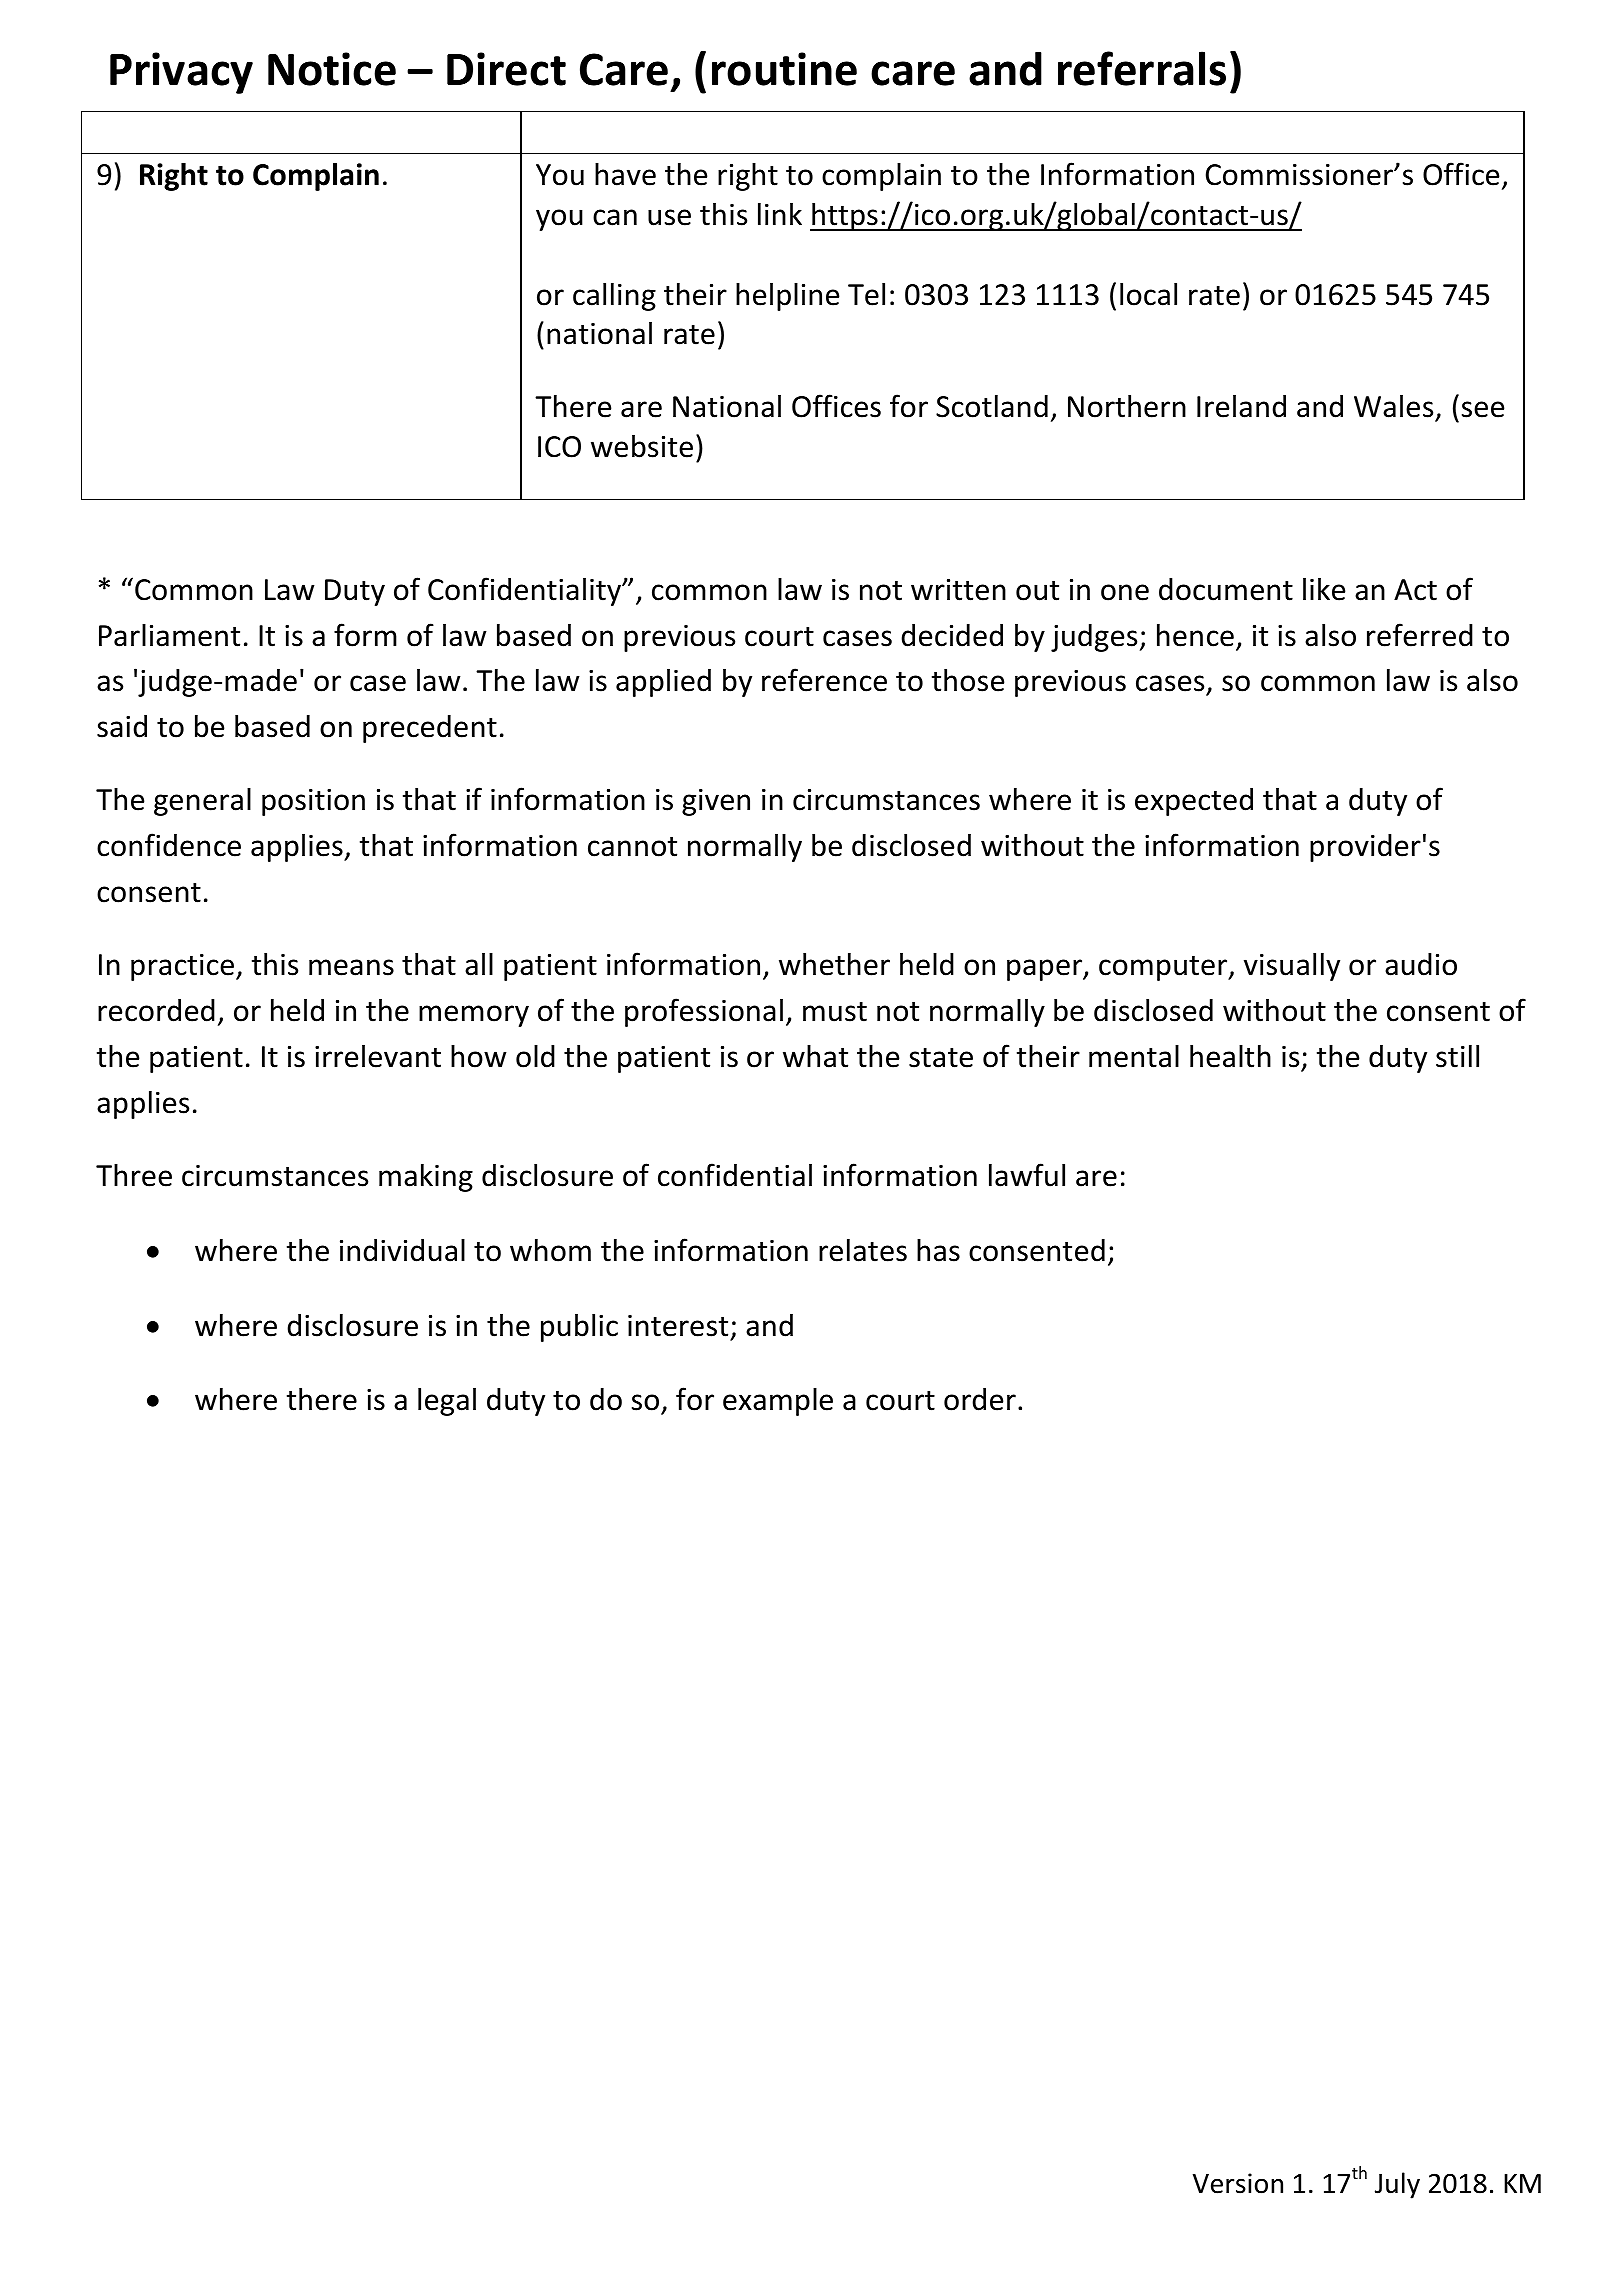 This screenshot has width=1620, height=2291. Describe the element at coordinates (447, 1401) in the screenshot. I see `legal` at that location.
